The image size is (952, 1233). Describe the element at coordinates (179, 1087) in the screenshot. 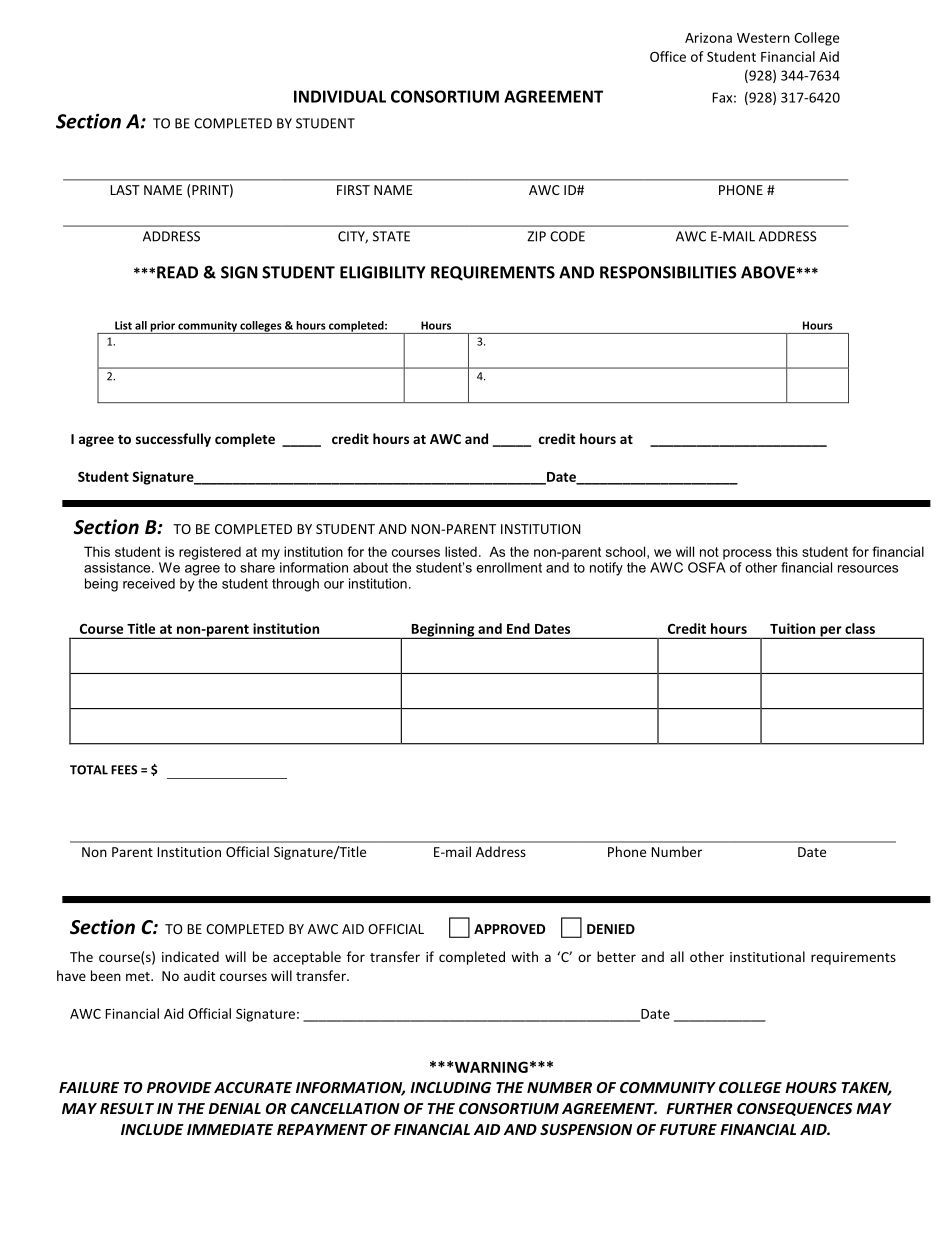

I see `PROVIDE` at that location.
